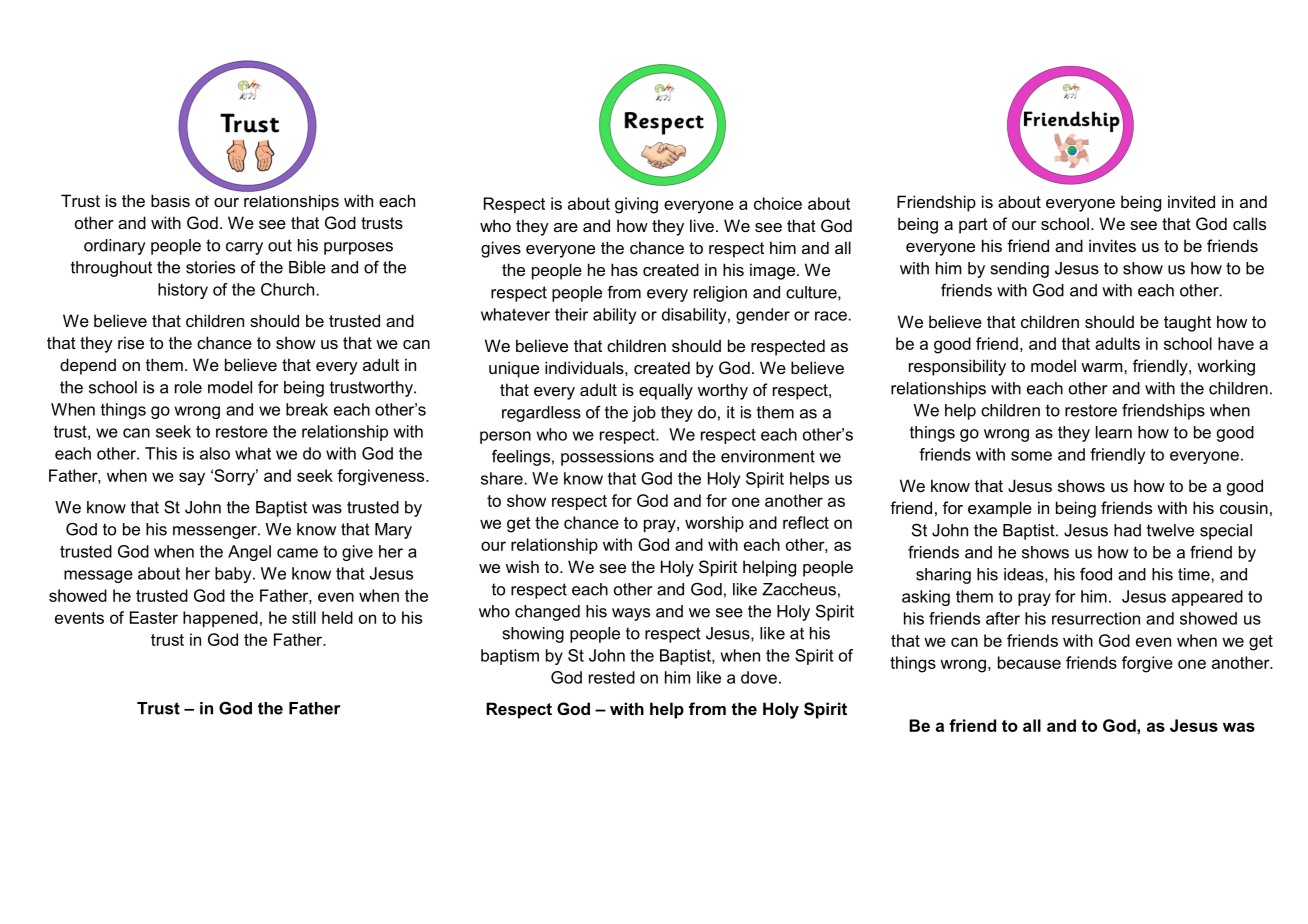 This screenshot has width=1308, height=924. I want to click on possessions, so click(607, 458).
